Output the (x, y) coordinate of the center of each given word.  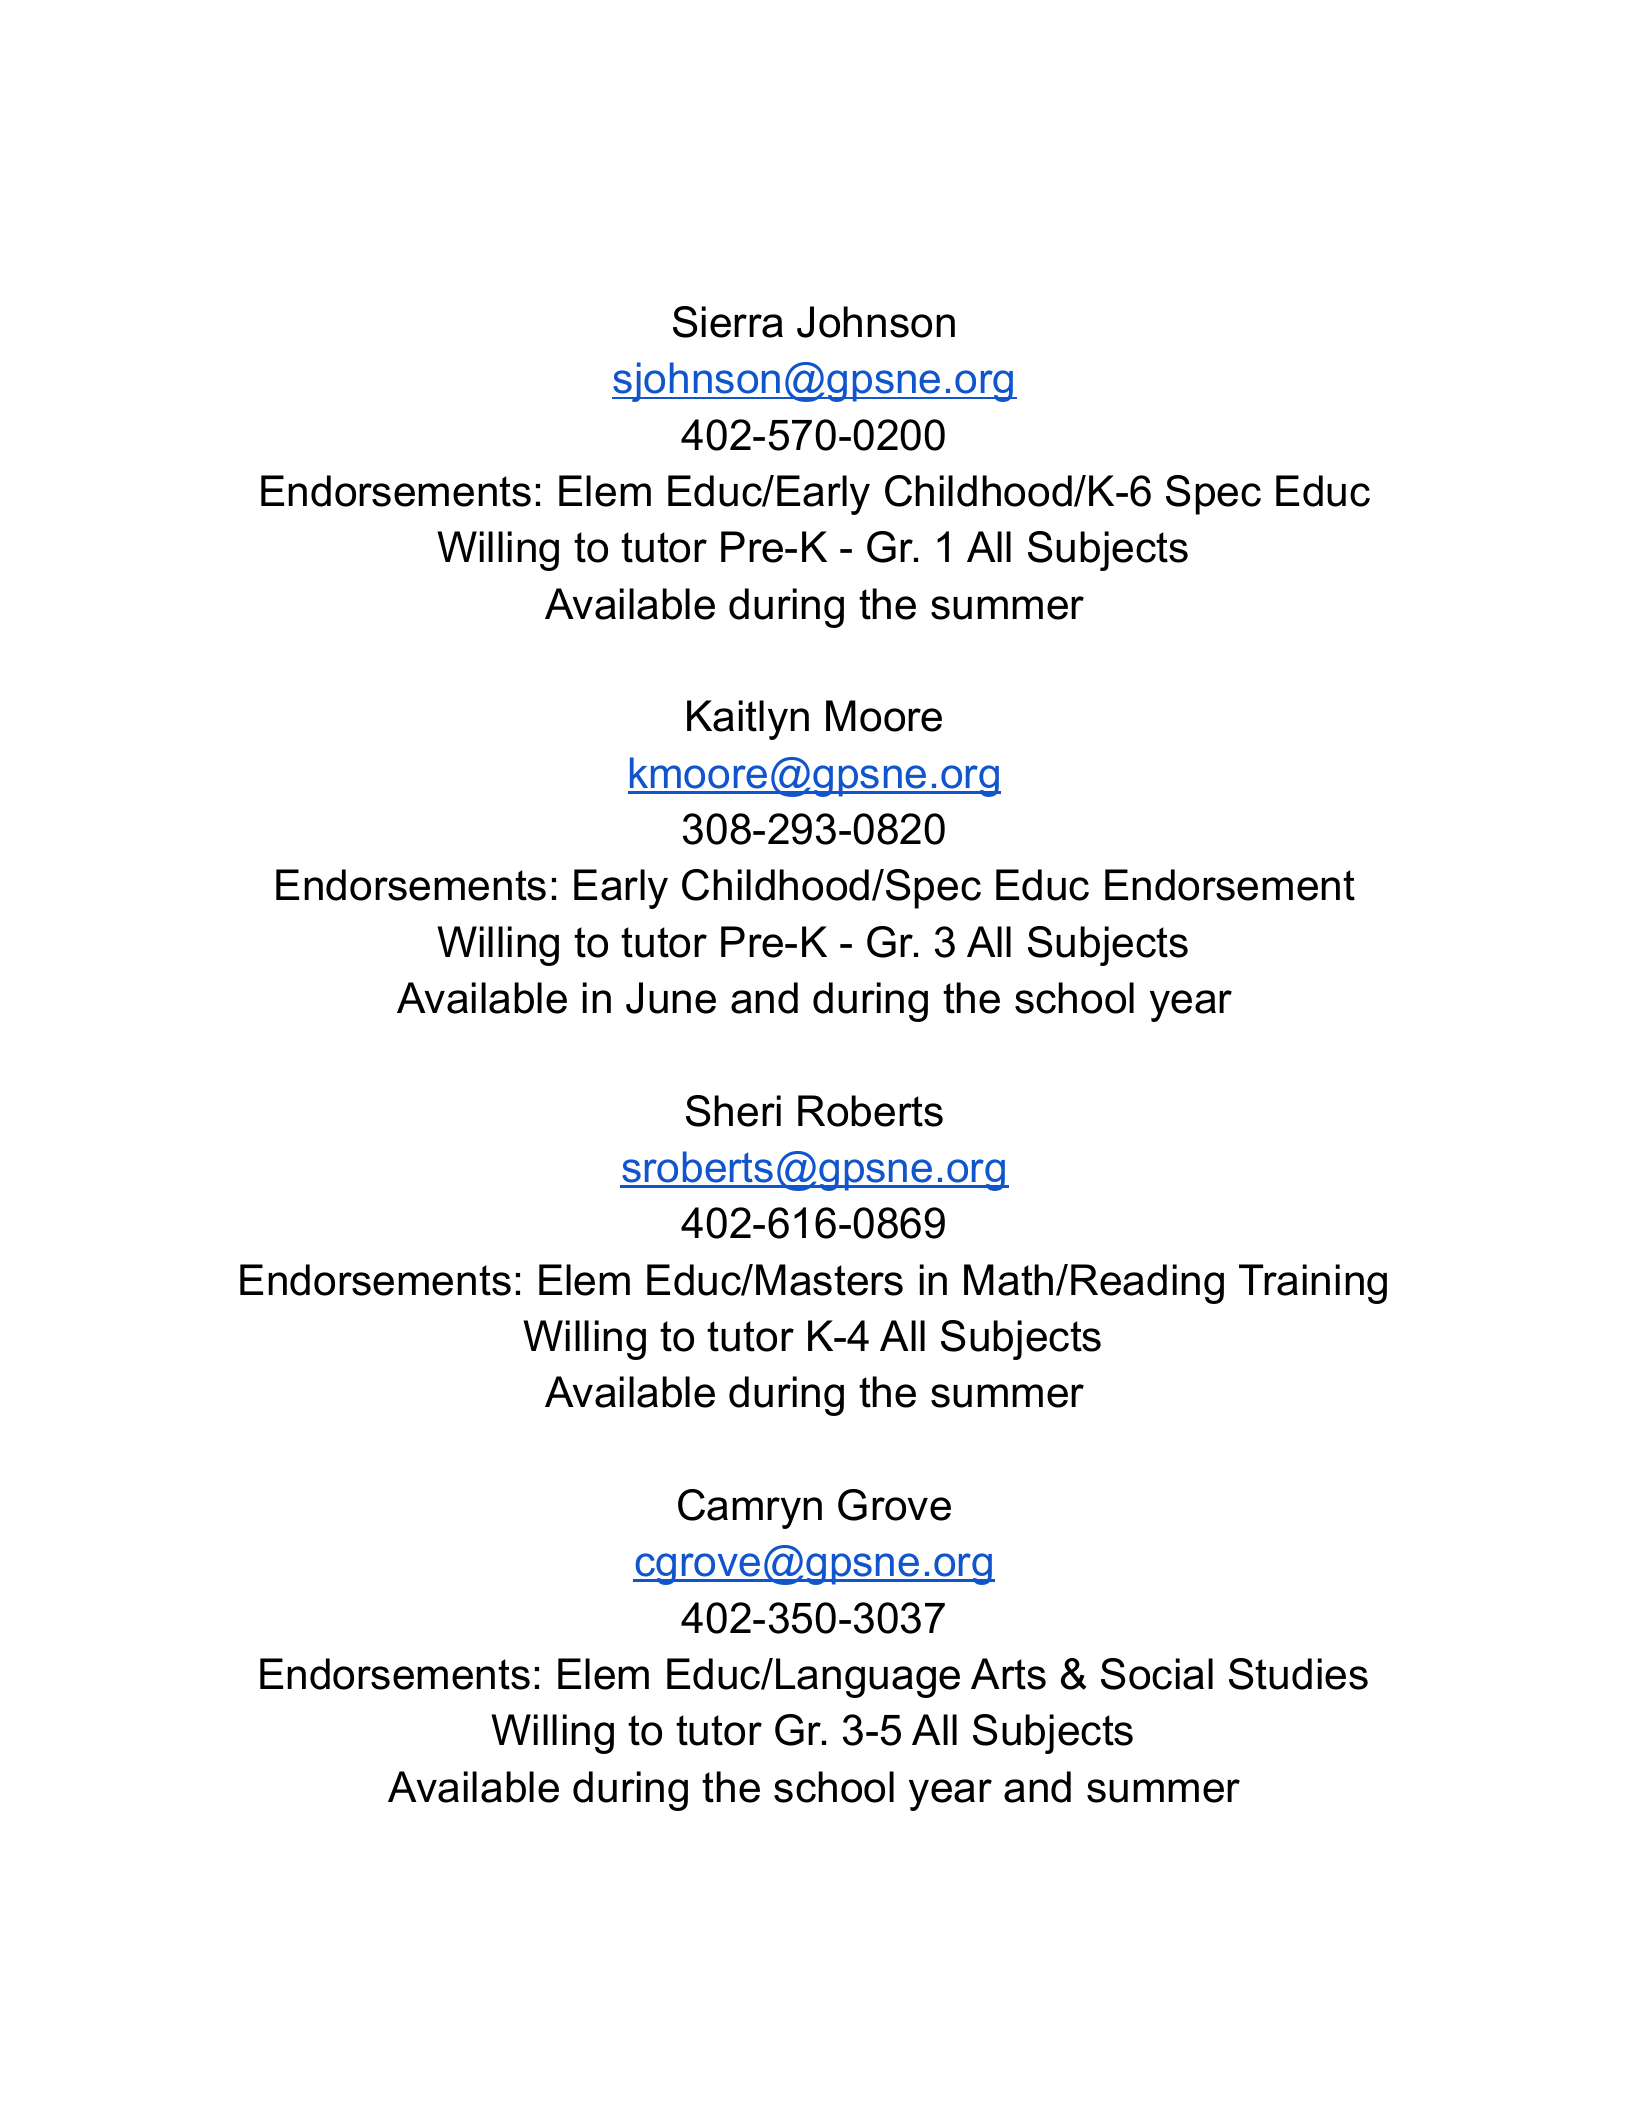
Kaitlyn (748, 720)
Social (1157, 1674)
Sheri (733, 1111)
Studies (1298, 1674)
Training (1313, 1284)
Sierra (728, 322)
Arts (1008, 1674)
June (671, 998)
